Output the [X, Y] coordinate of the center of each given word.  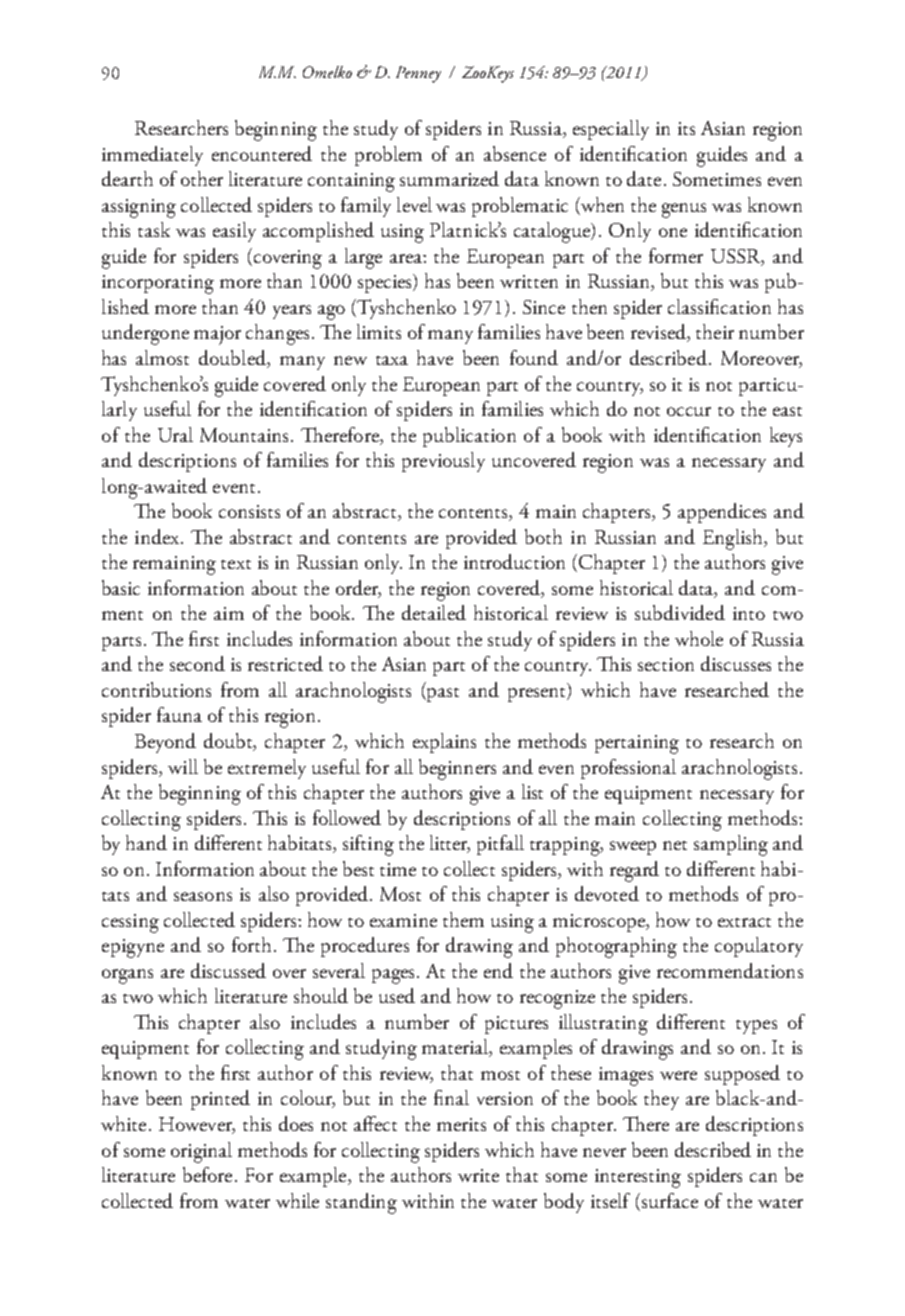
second [197, 663]
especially [611, 130]
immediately [152, 156]
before [207, 1174]
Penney [418, 74]
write [478, 1175]
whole [699, 638]
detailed [434, 612]
